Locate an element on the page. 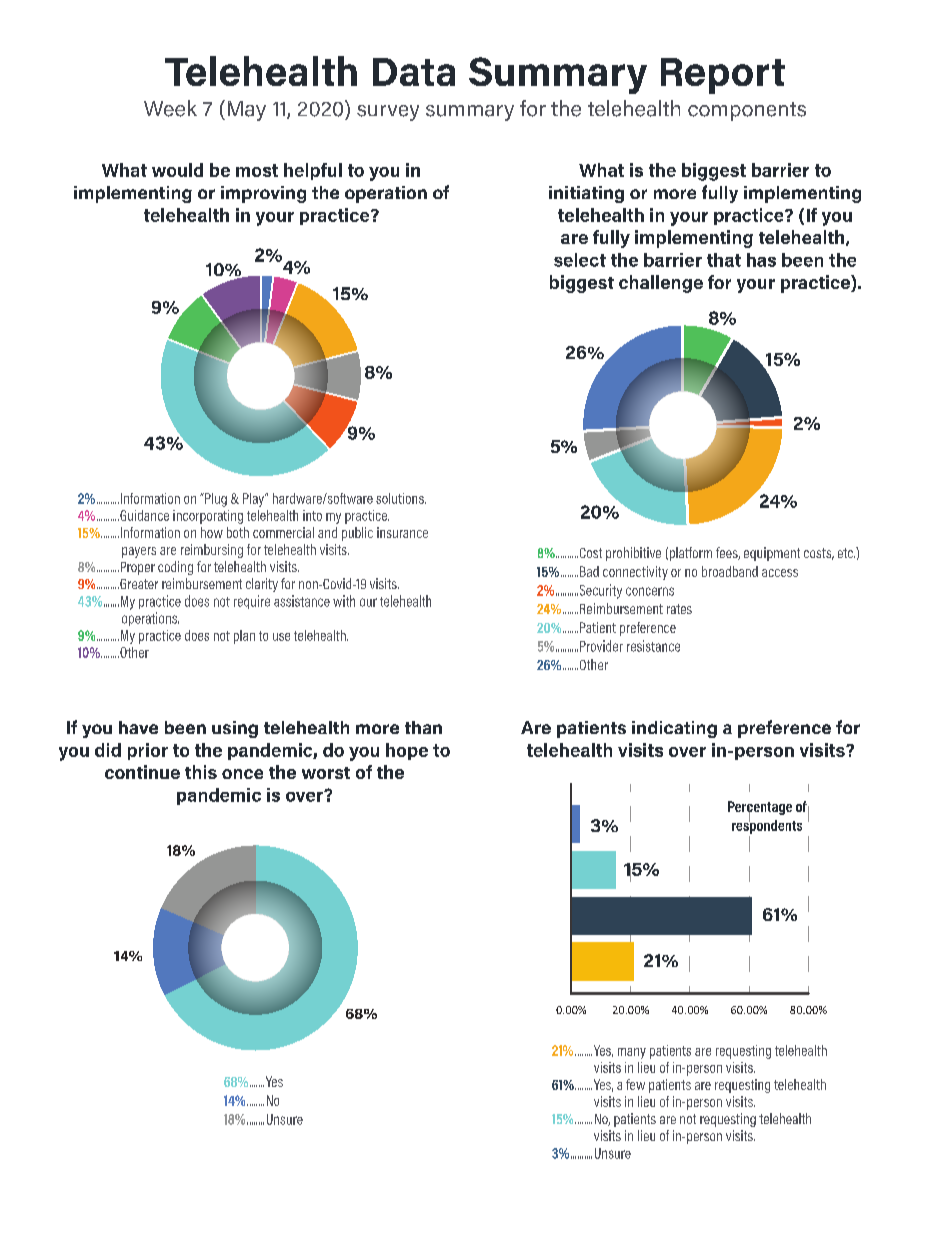 The height and width of the document is (1233, 952). Percentage is located at coordinates (760, 809).
